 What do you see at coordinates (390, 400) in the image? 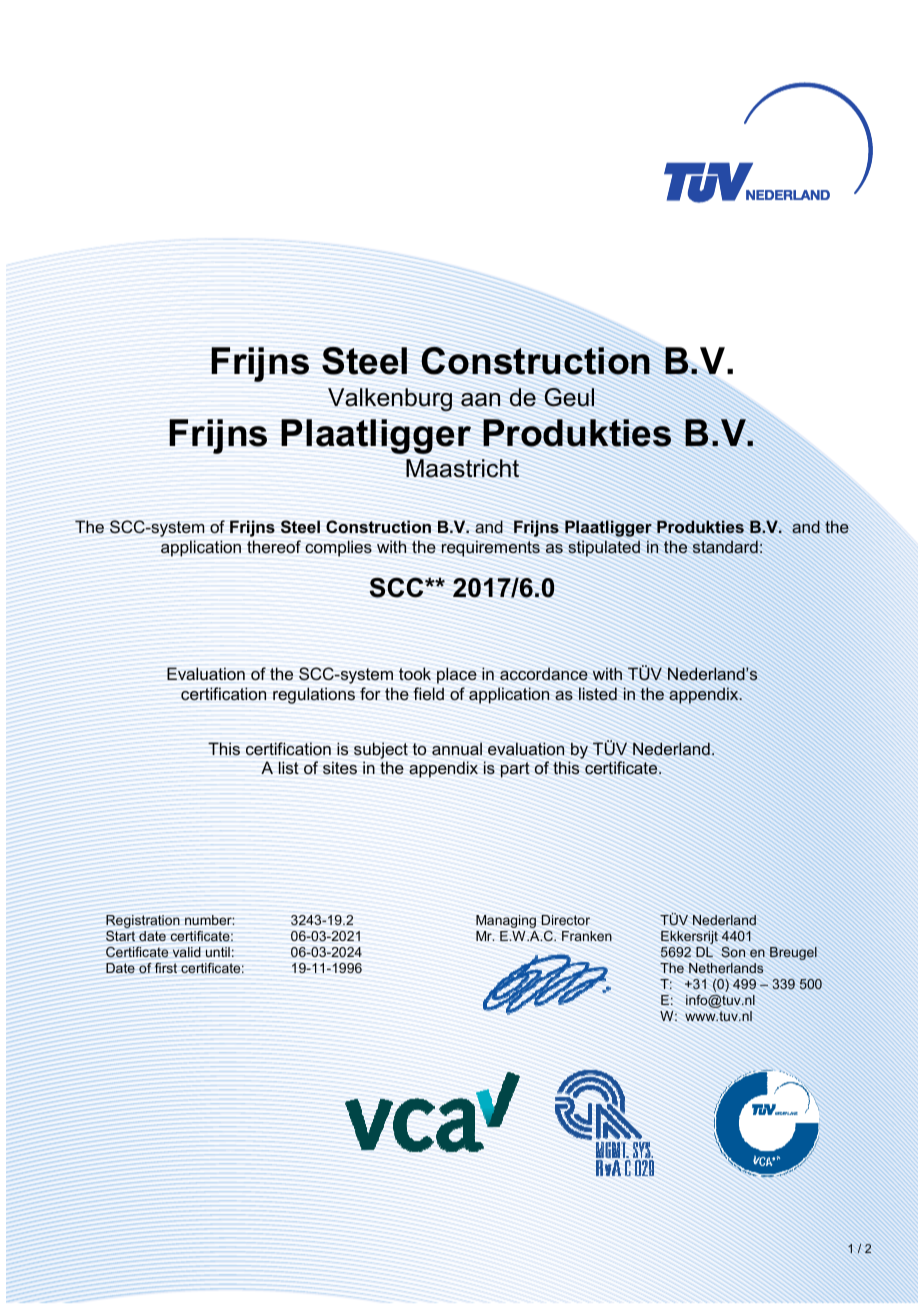
I see `Valkenburg` at bounding box center [390, 400].
